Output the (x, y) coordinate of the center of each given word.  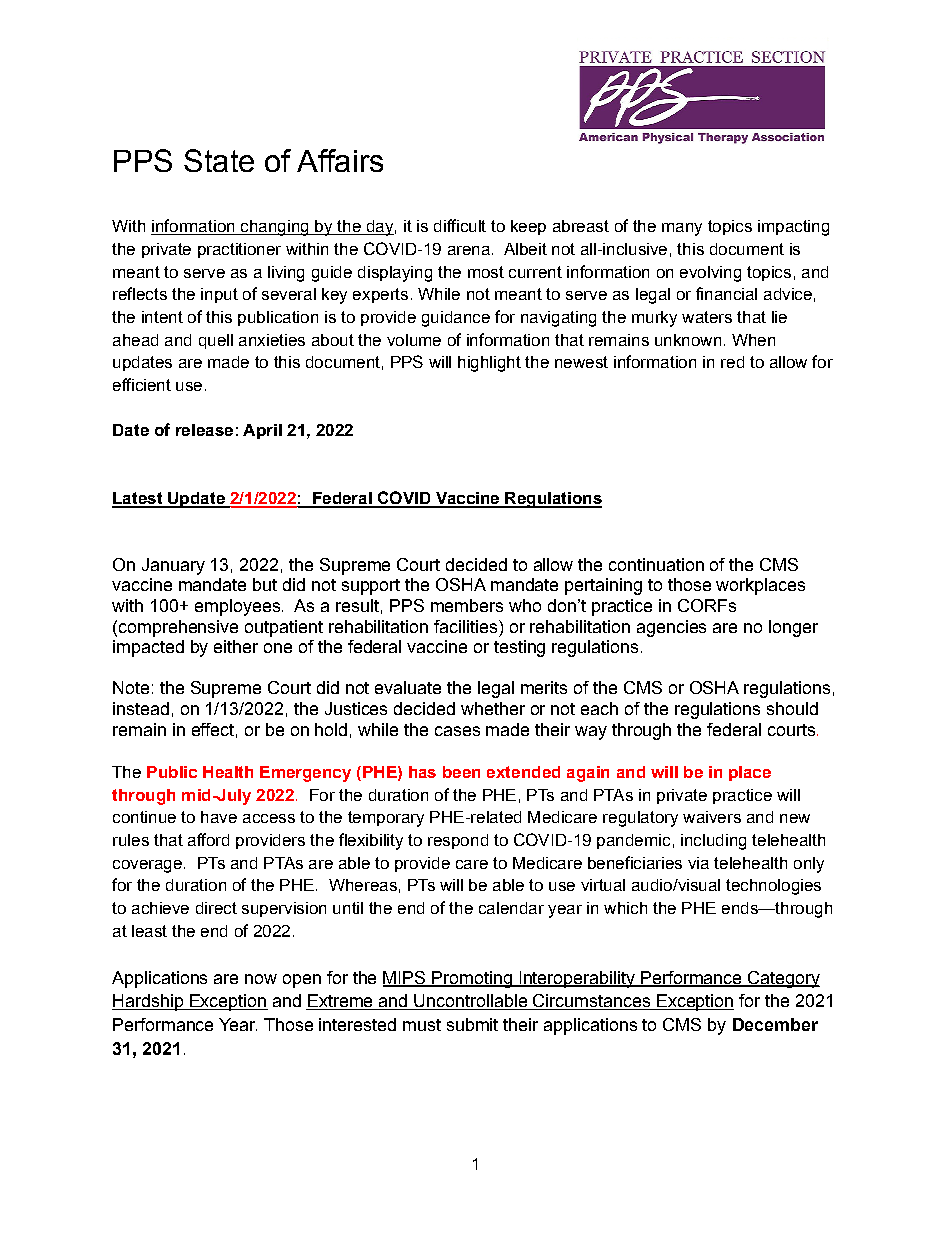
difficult (460, 225)
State (219, 160)
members (467, 605)
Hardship (148, 1002)
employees (237, 607)
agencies (671, 628)
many (682, 229)
